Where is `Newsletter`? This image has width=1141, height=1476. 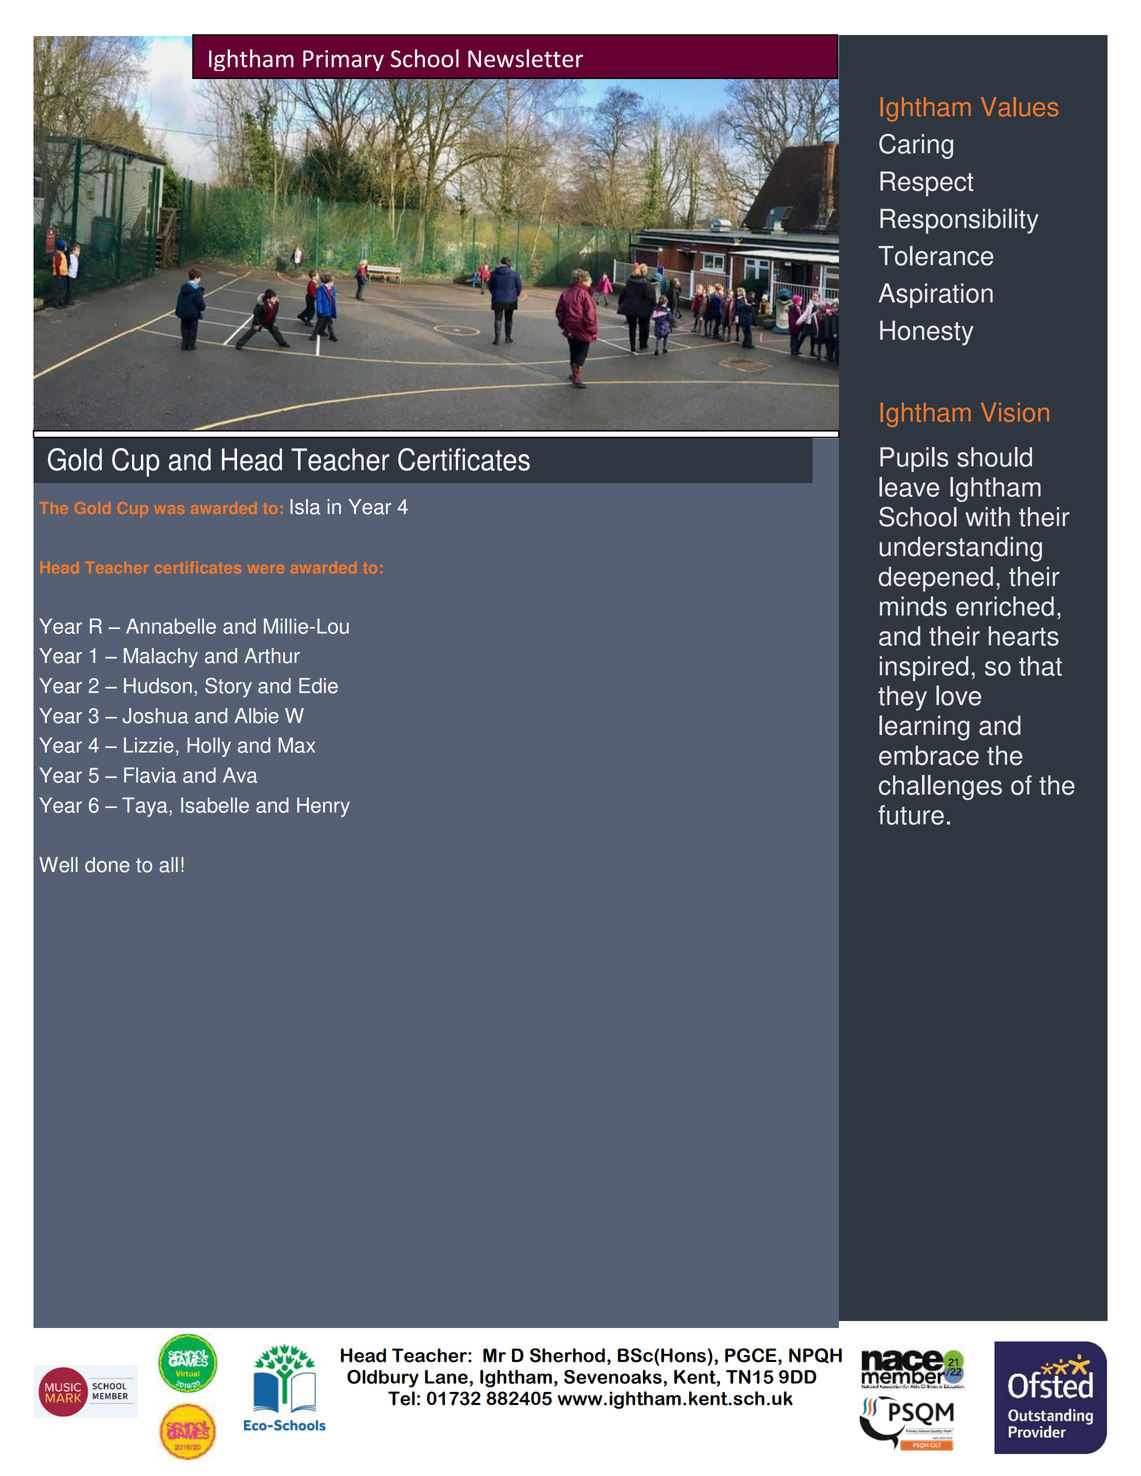 Newsletter is located at coordinates (525, 58).
